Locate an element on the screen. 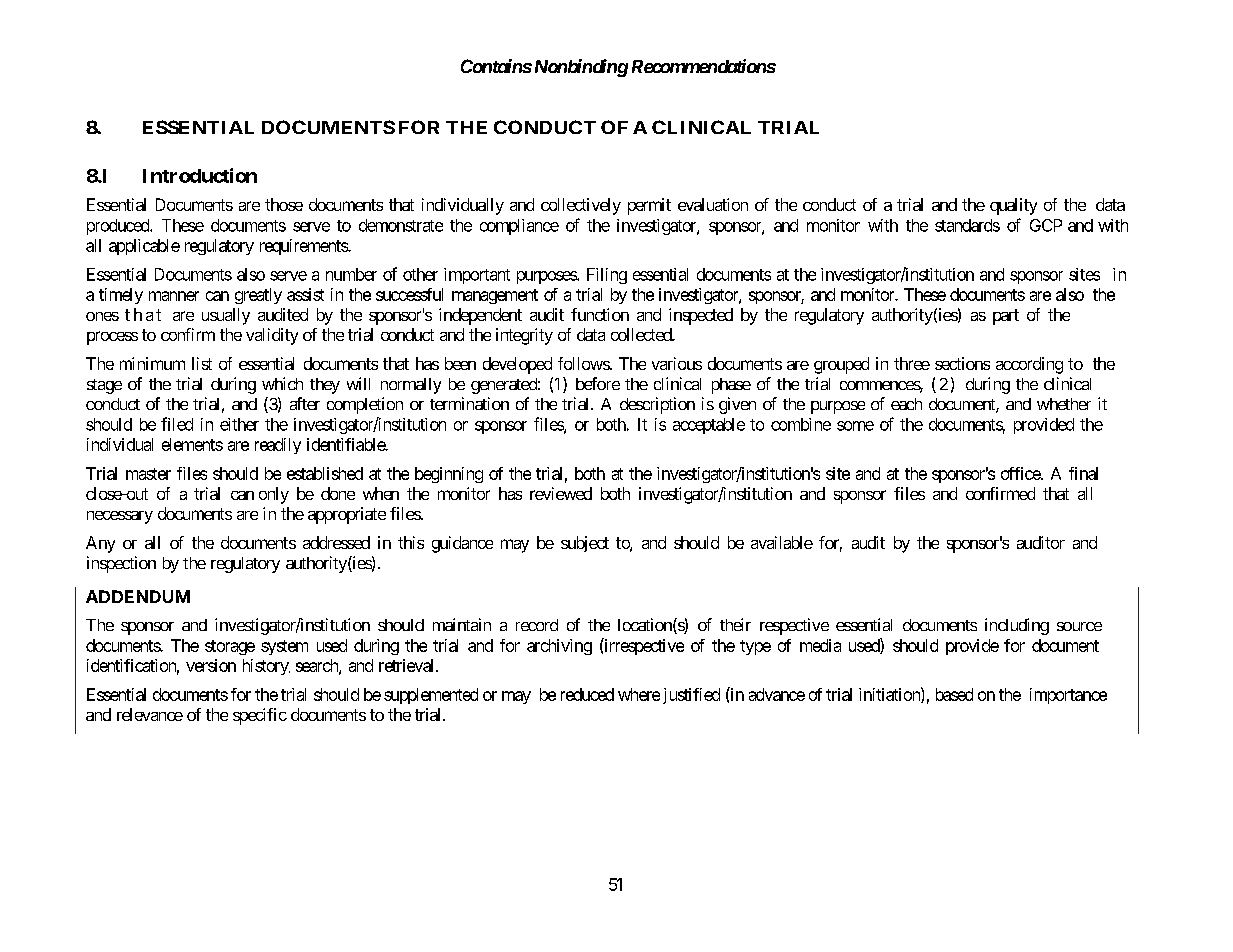 The width and height of the screenshot is (1233, 952). reduced is located at coordinates (587, 694).
